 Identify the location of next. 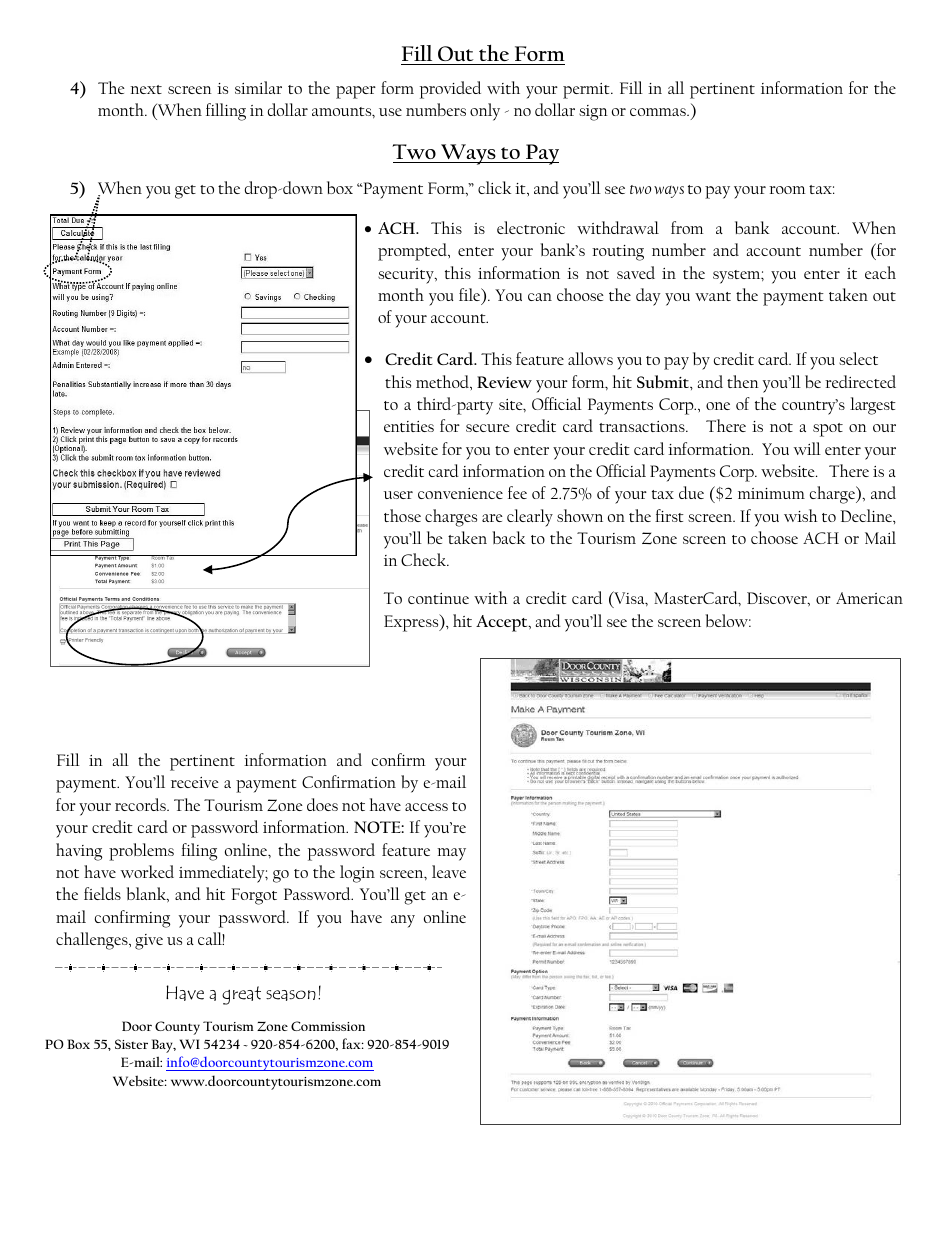
(146, 89).
